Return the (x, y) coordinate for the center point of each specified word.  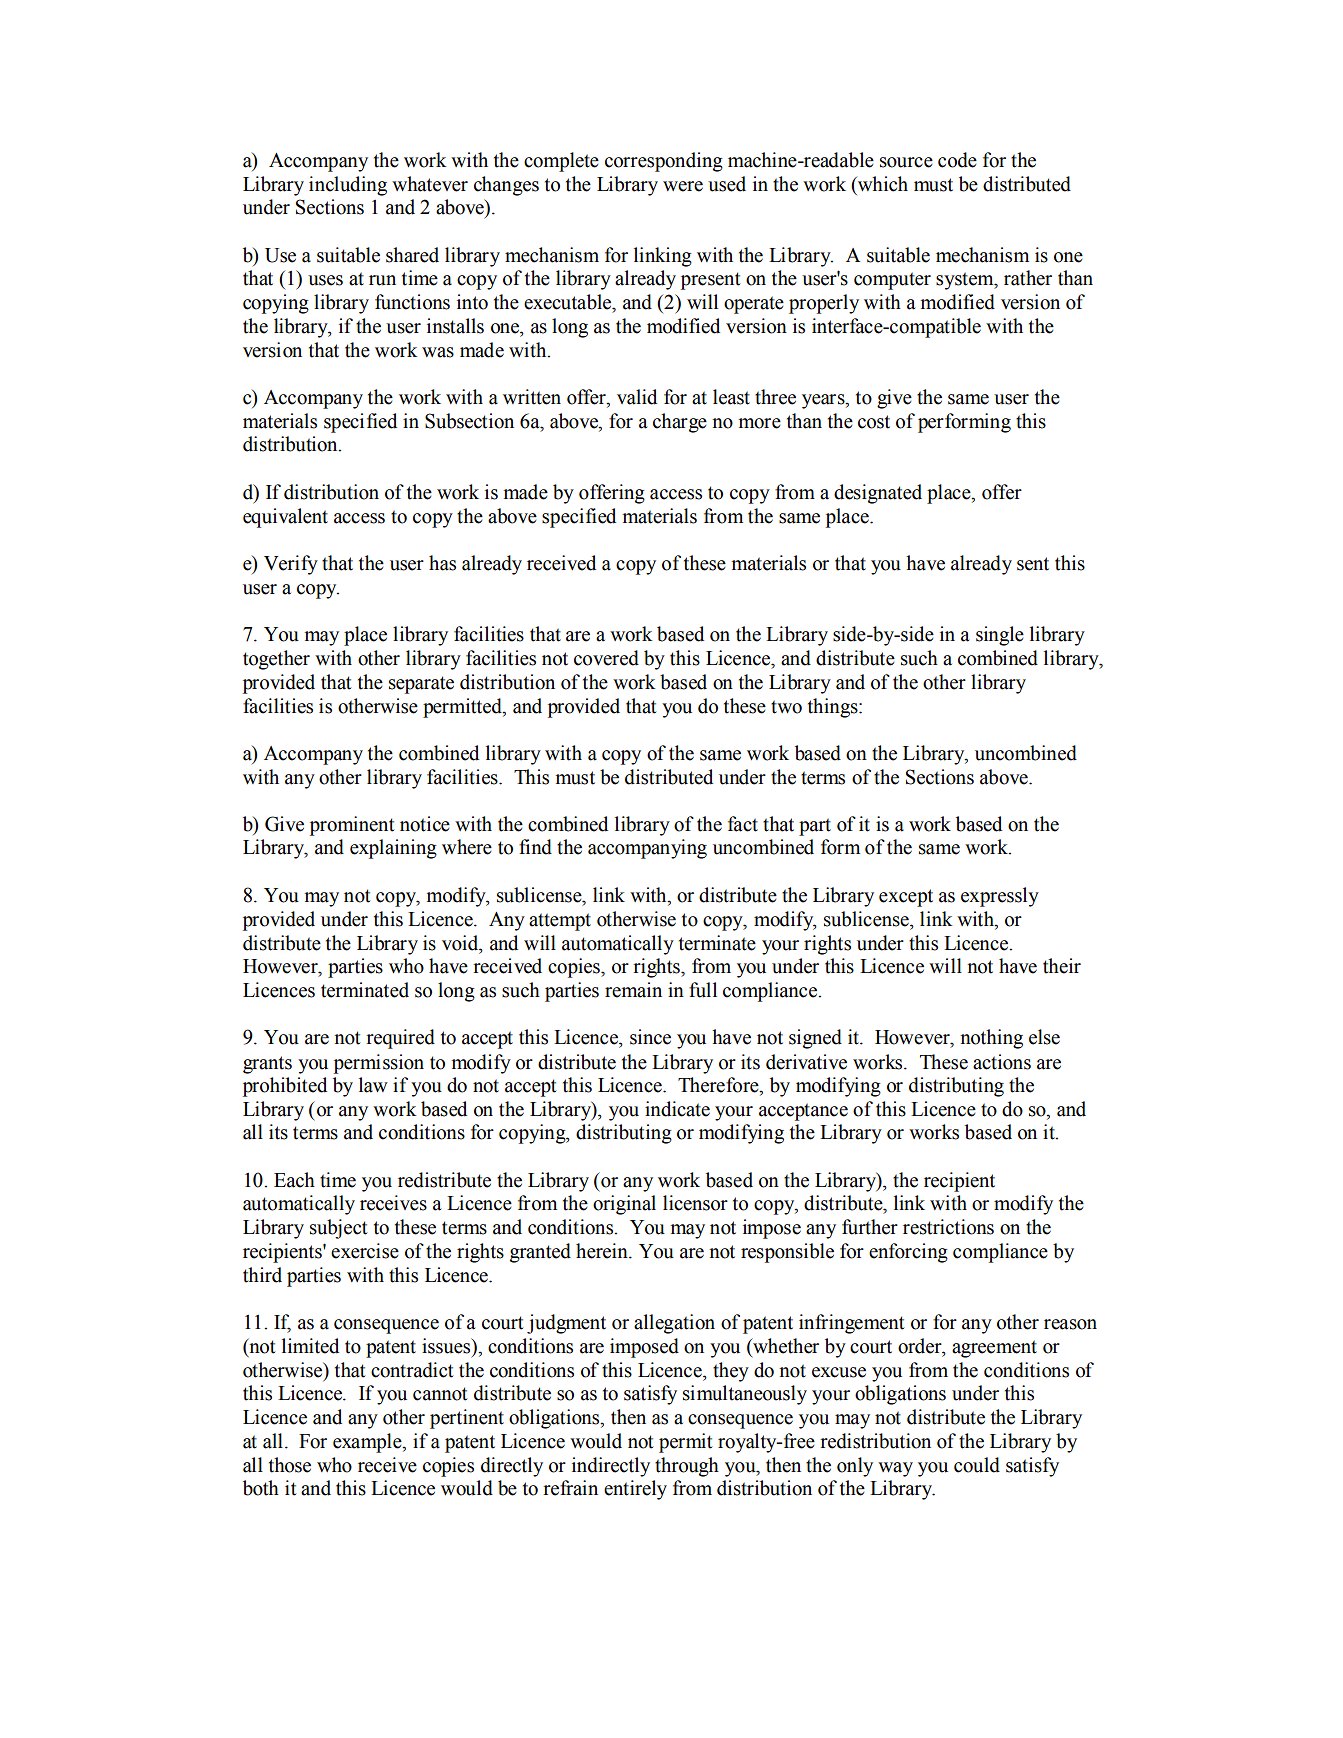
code (957, 160)
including (348, 186)
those (290, 1465)
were (683, 186)
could (977, 1465)
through (687, 1467)
